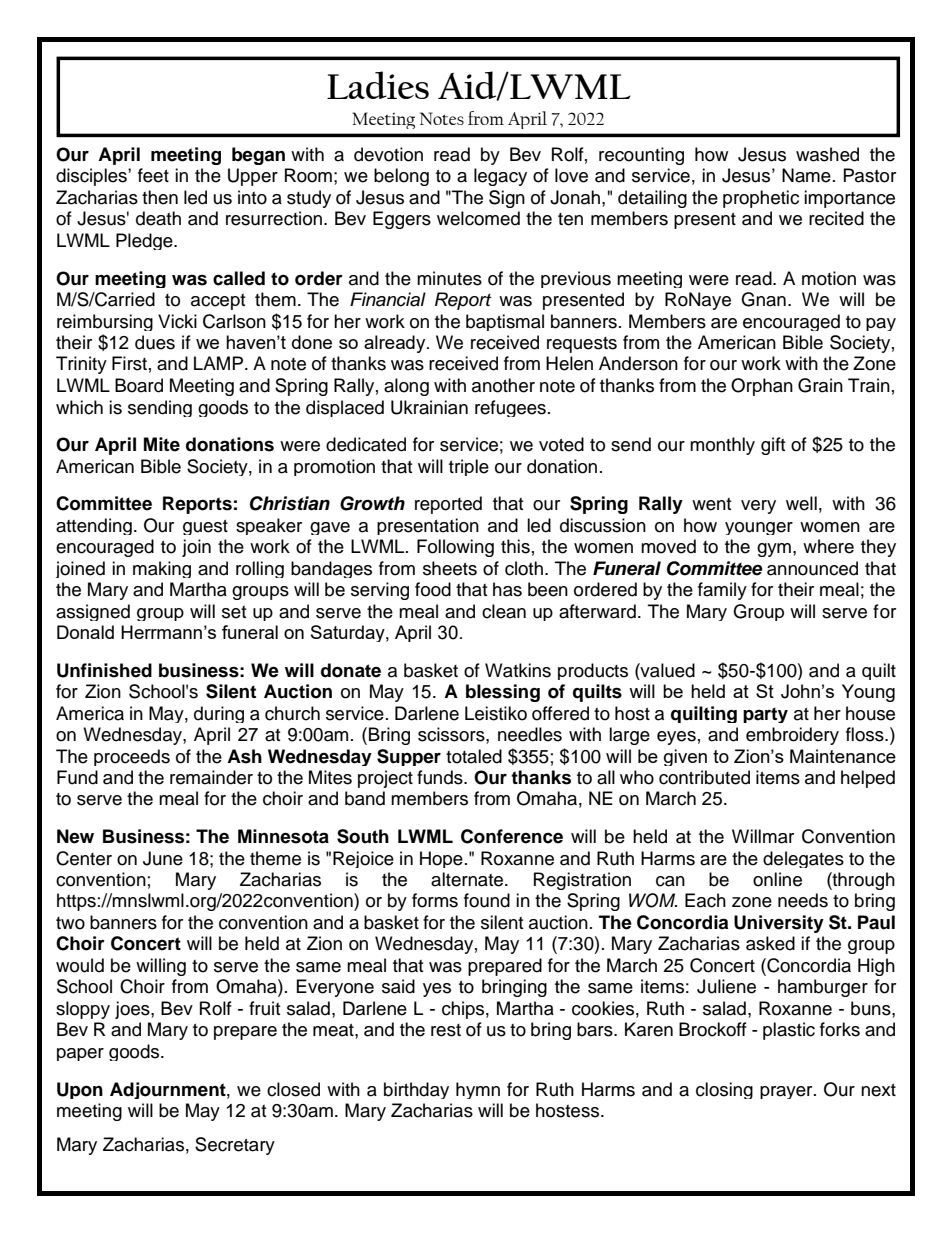 Image resolution: width=952 pixels, height=1233 pixels. Describe the element at coordinates (163, 858) in the document. I see `June` at that location.
